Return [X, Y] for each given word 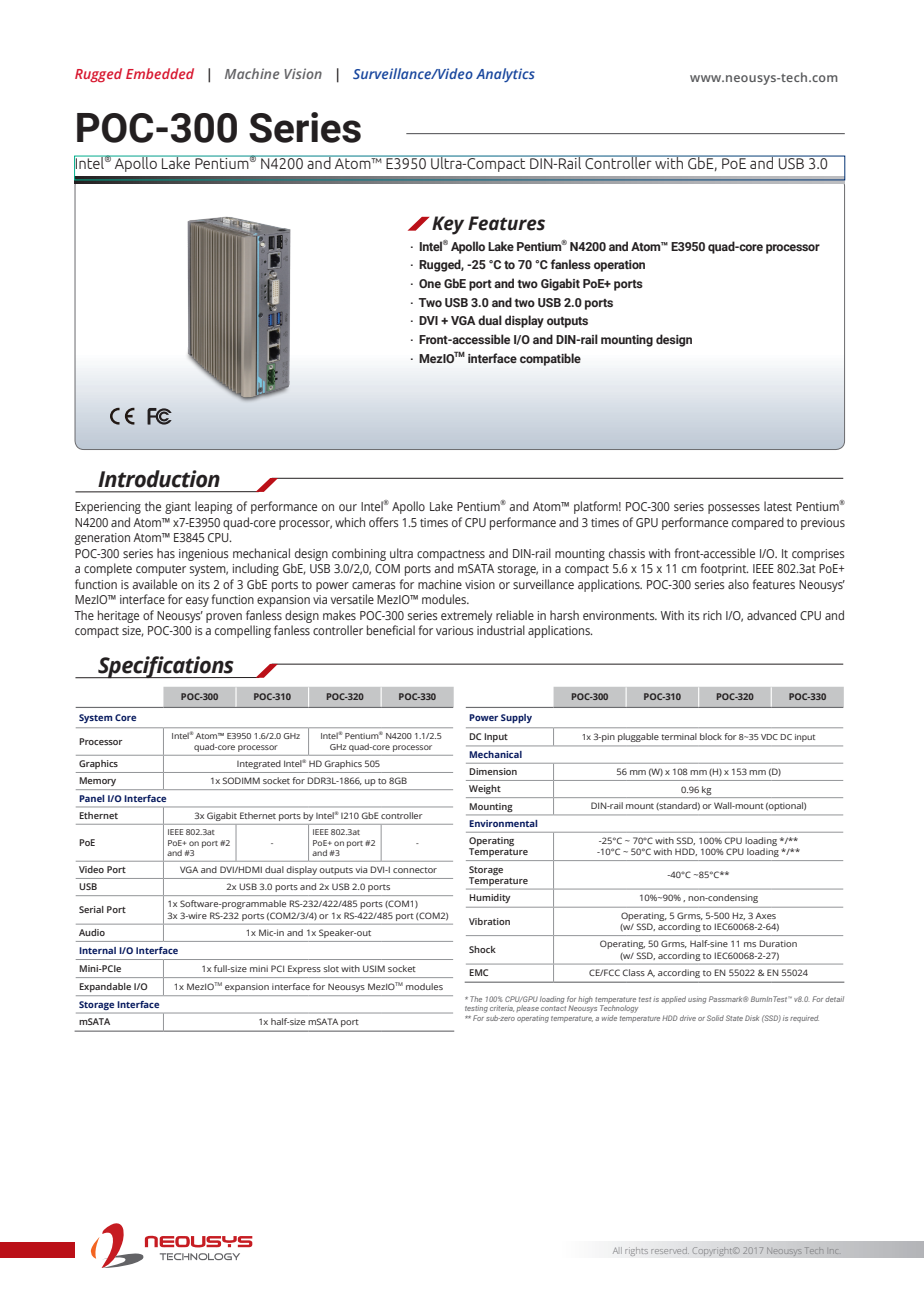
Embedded [160, 73]
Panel [92, 798]
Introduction [159, 479]
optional [786, 806]
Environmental [503, 823]
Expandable [105, 987]
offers [384, 522]
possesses [734, 509]
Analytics [505, 75]
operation [619, 266]
